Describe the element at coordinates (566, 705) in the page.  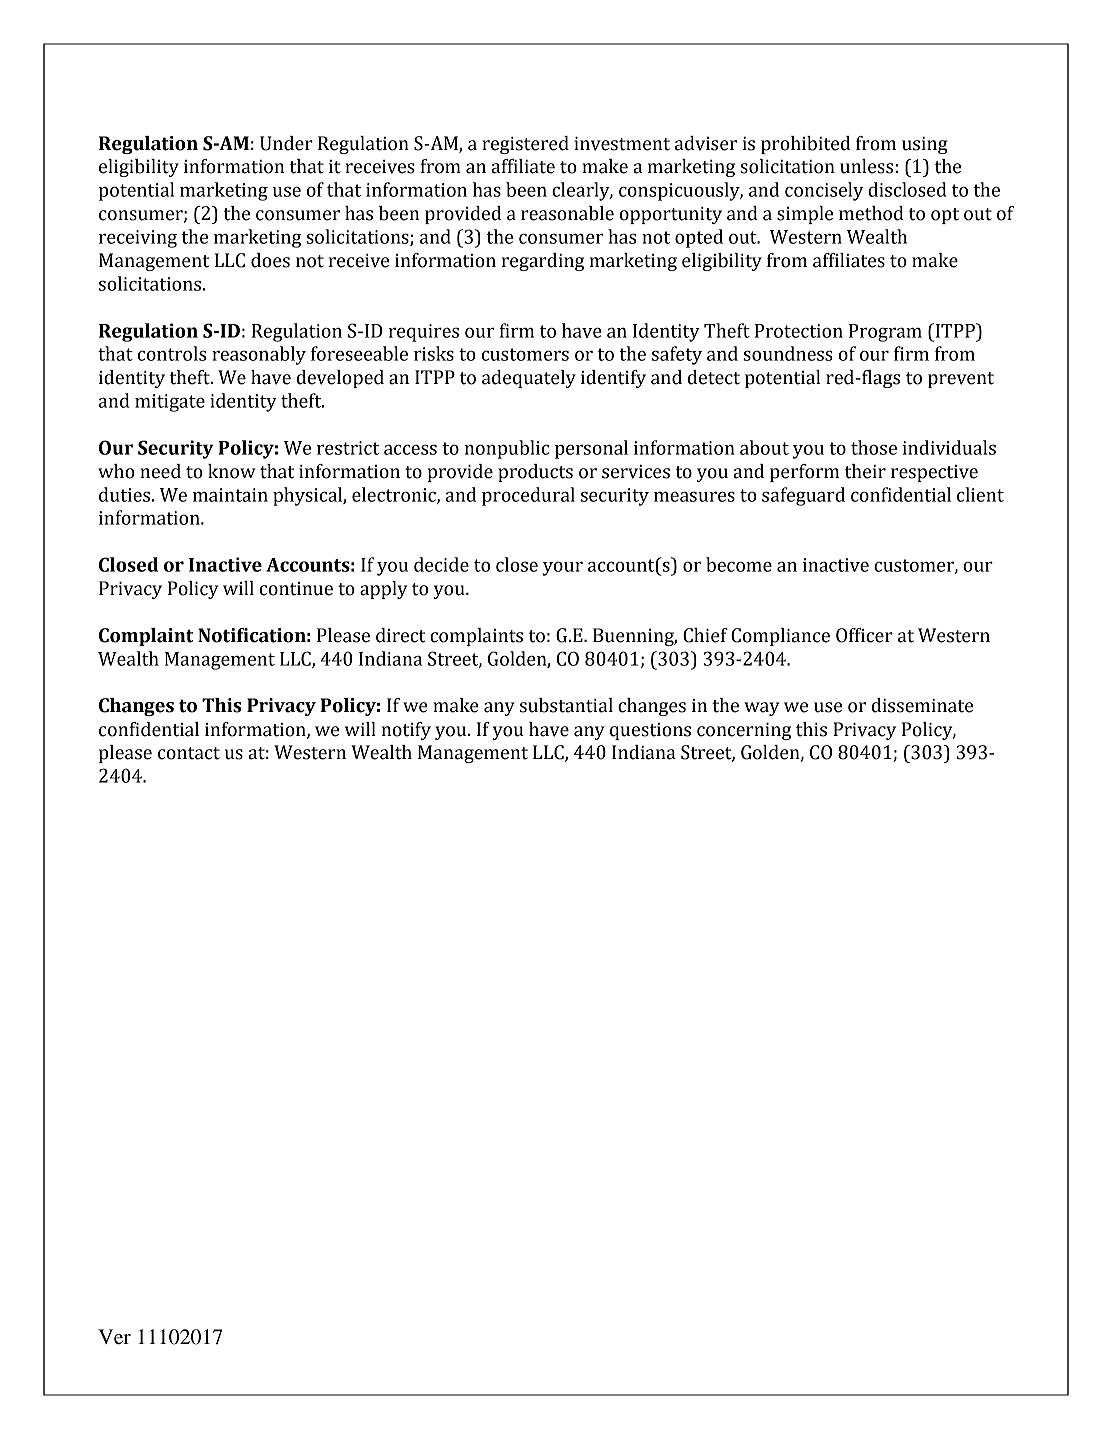
I see `substantial` at that location.
